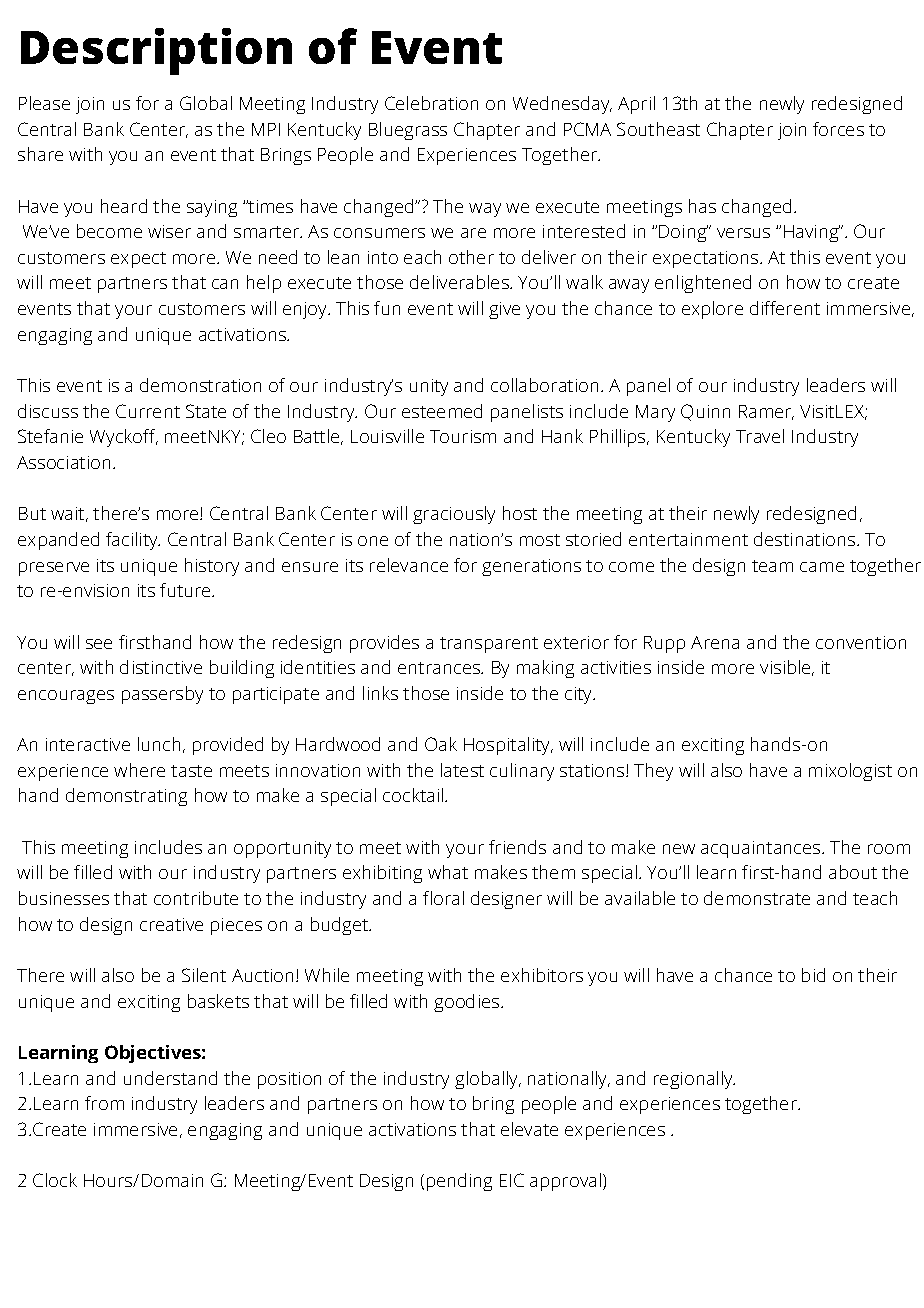  I want to click on regionally, so click(694, 1080).
